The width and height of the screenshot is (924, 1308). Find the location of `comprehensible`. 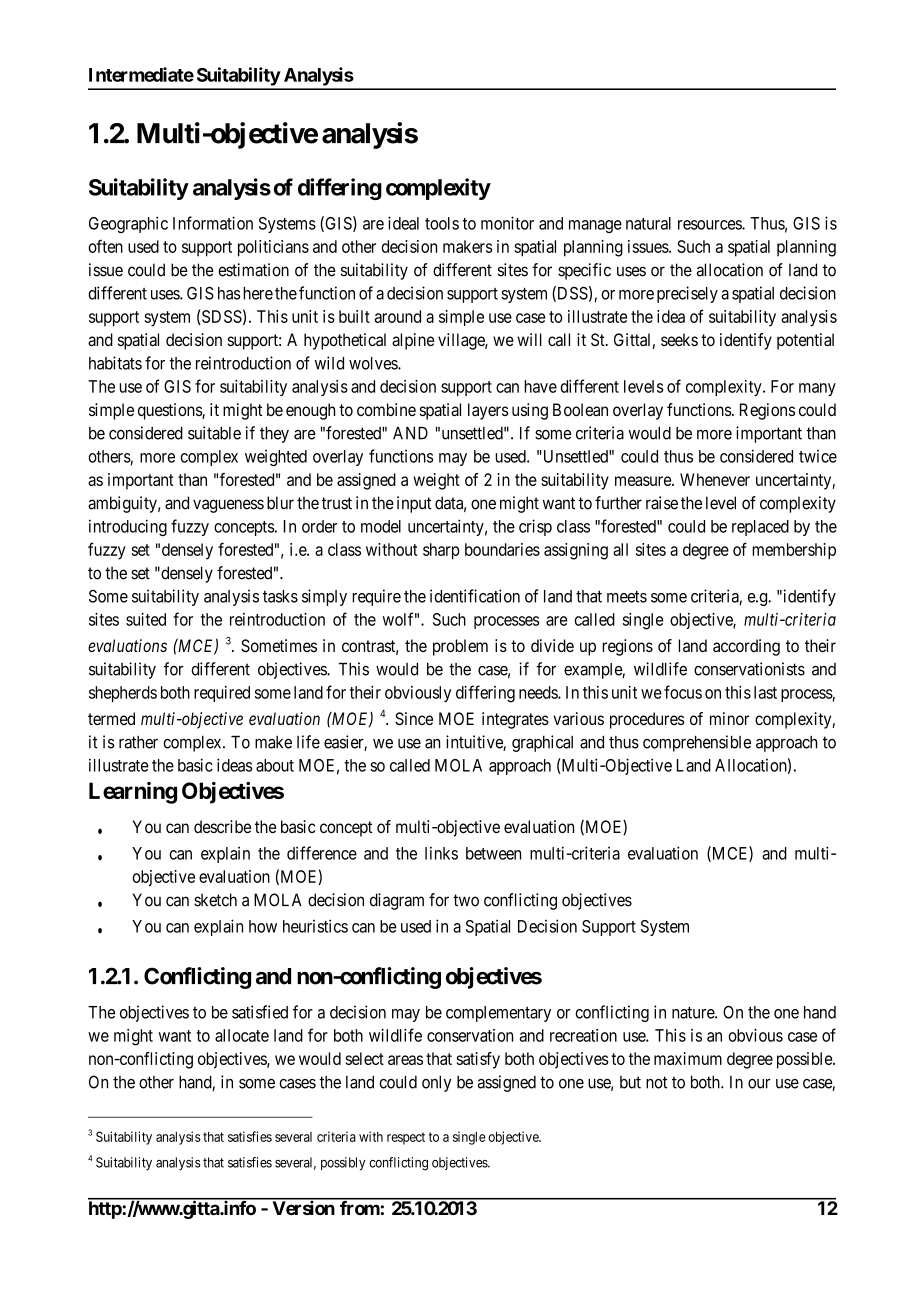

comprehensible is located at coordinates (697, 743).
